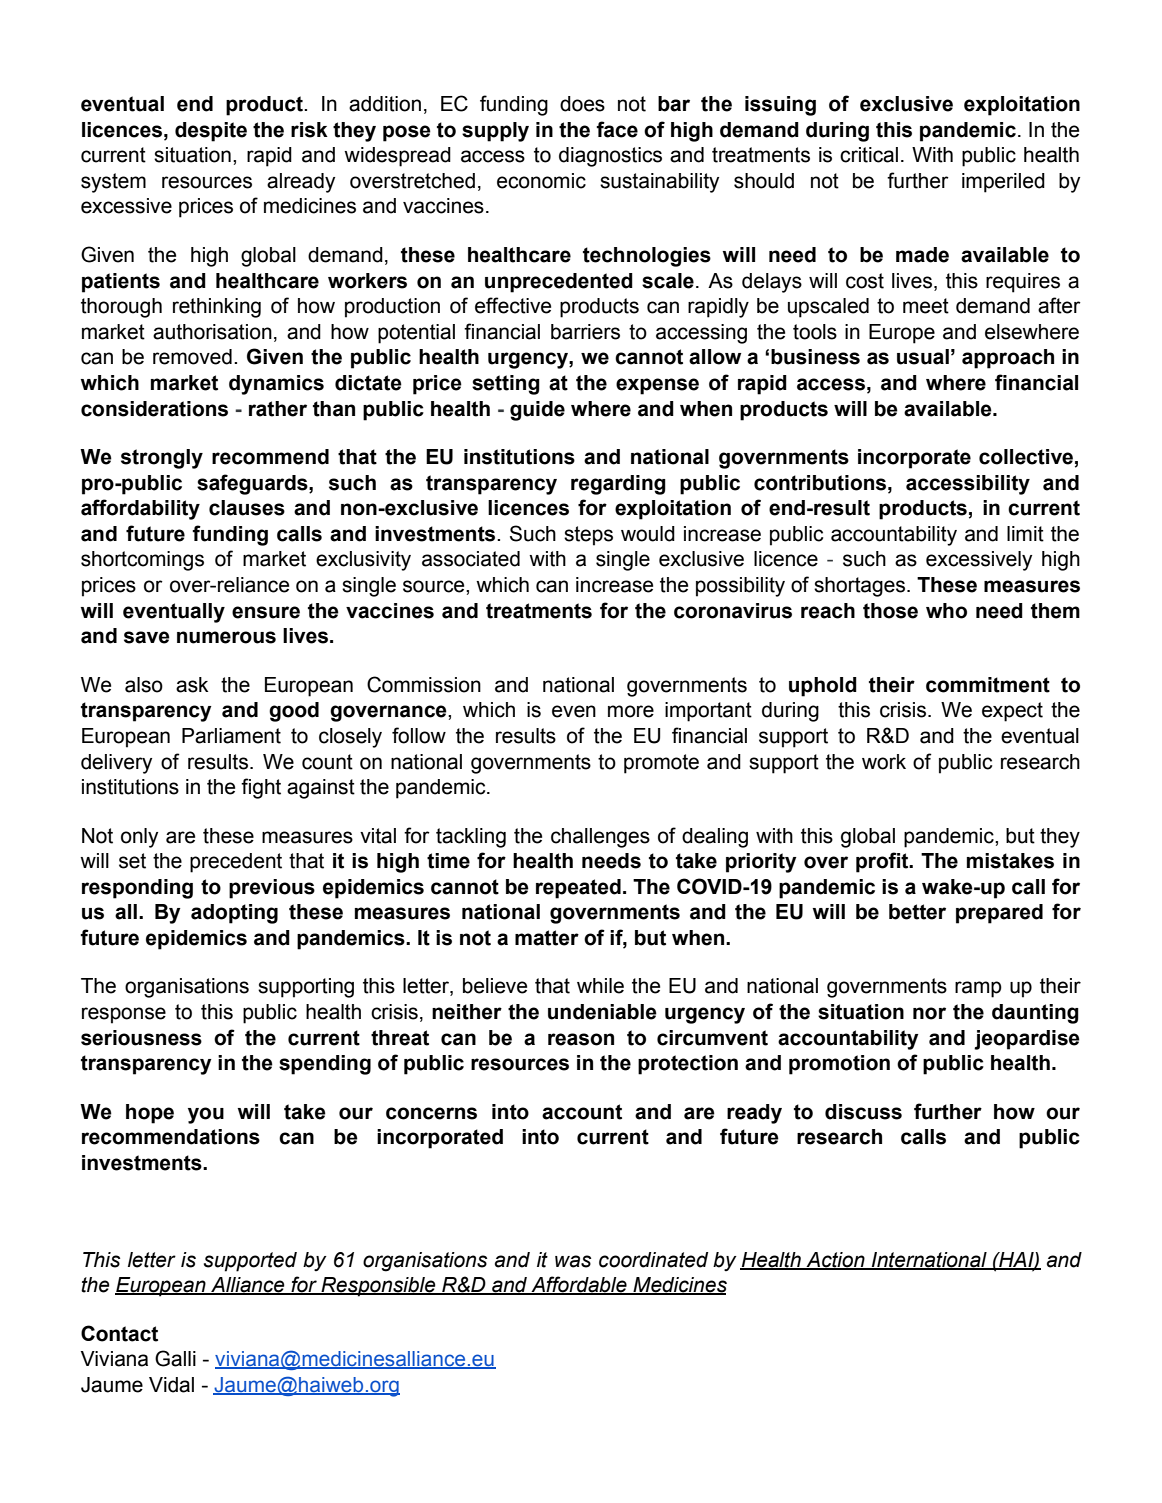 The height and width of the screenshot is (1503, 1162). I want to click on strongly, so click(162, 459).
